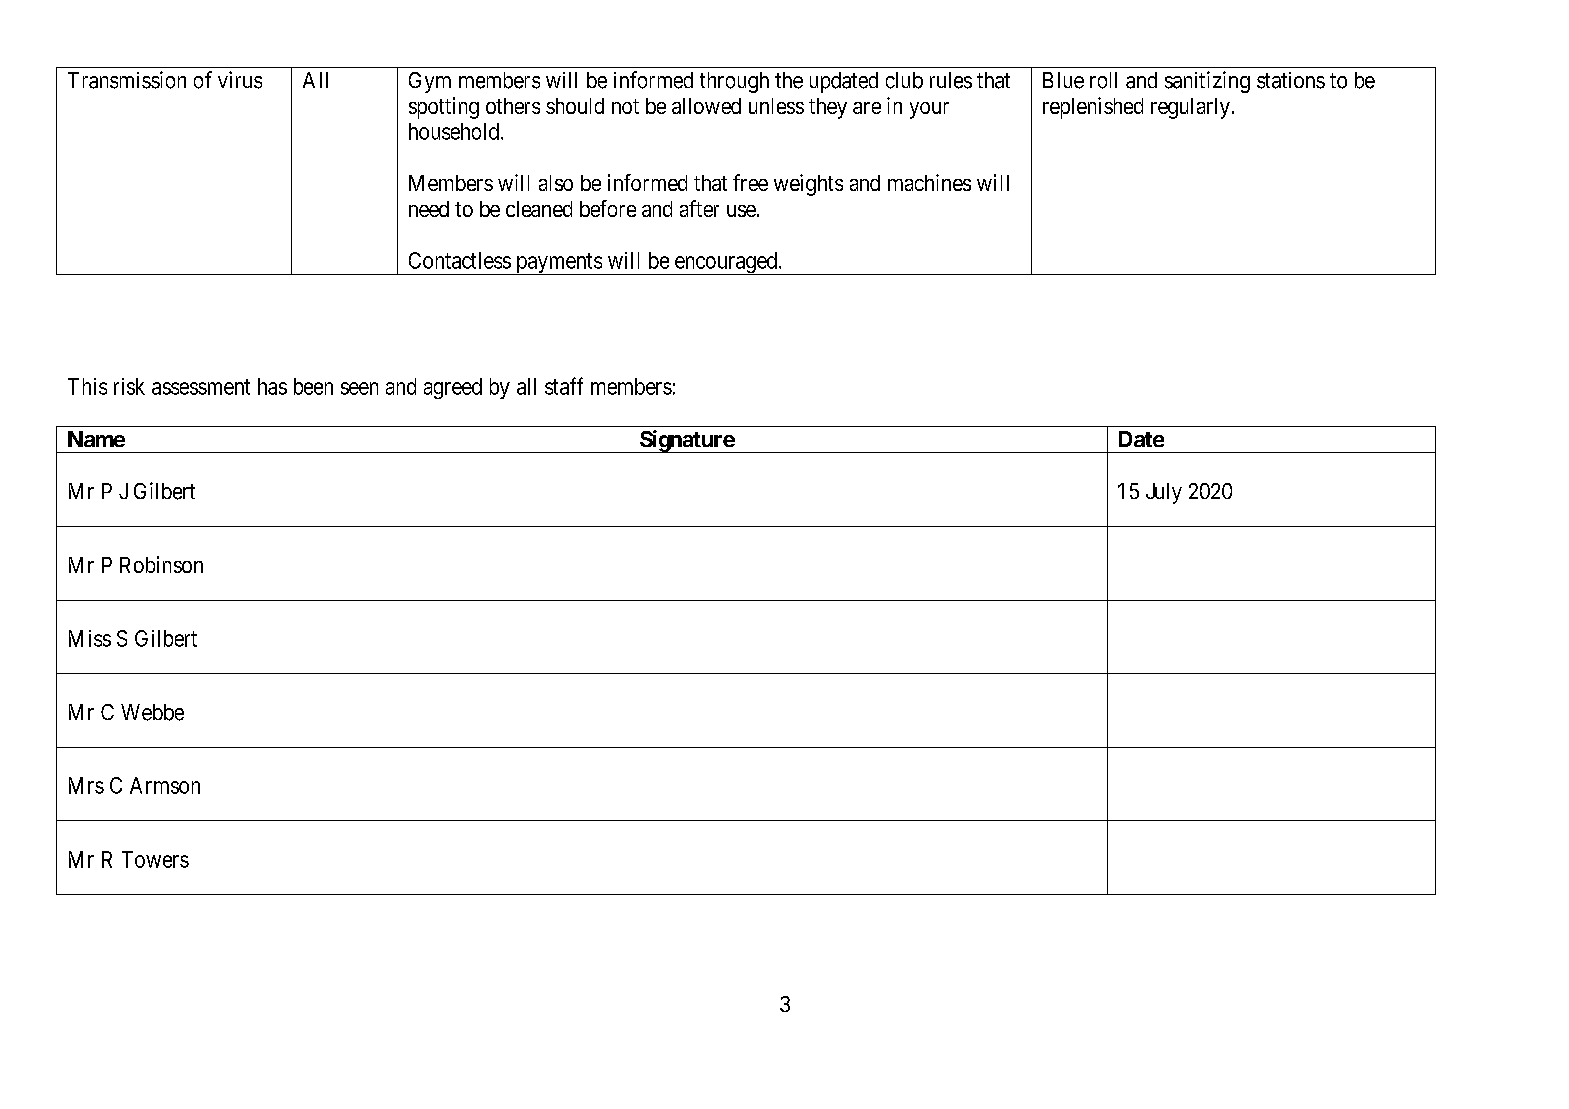  What do you see at coordinates (240, 80) in the document?
I see `virus` at bounding box center [240, 80].
